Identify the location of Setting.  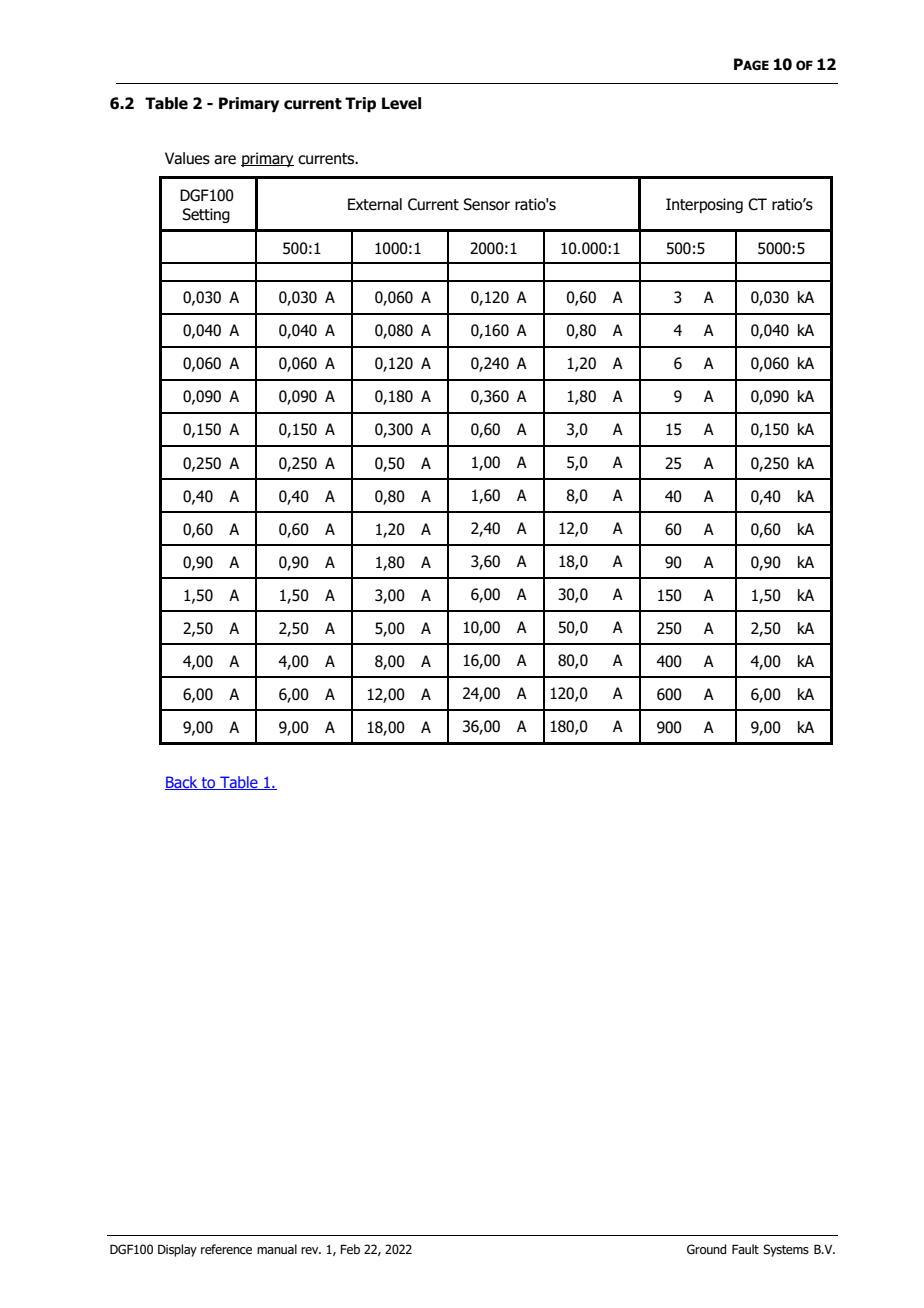
(206, 215).
